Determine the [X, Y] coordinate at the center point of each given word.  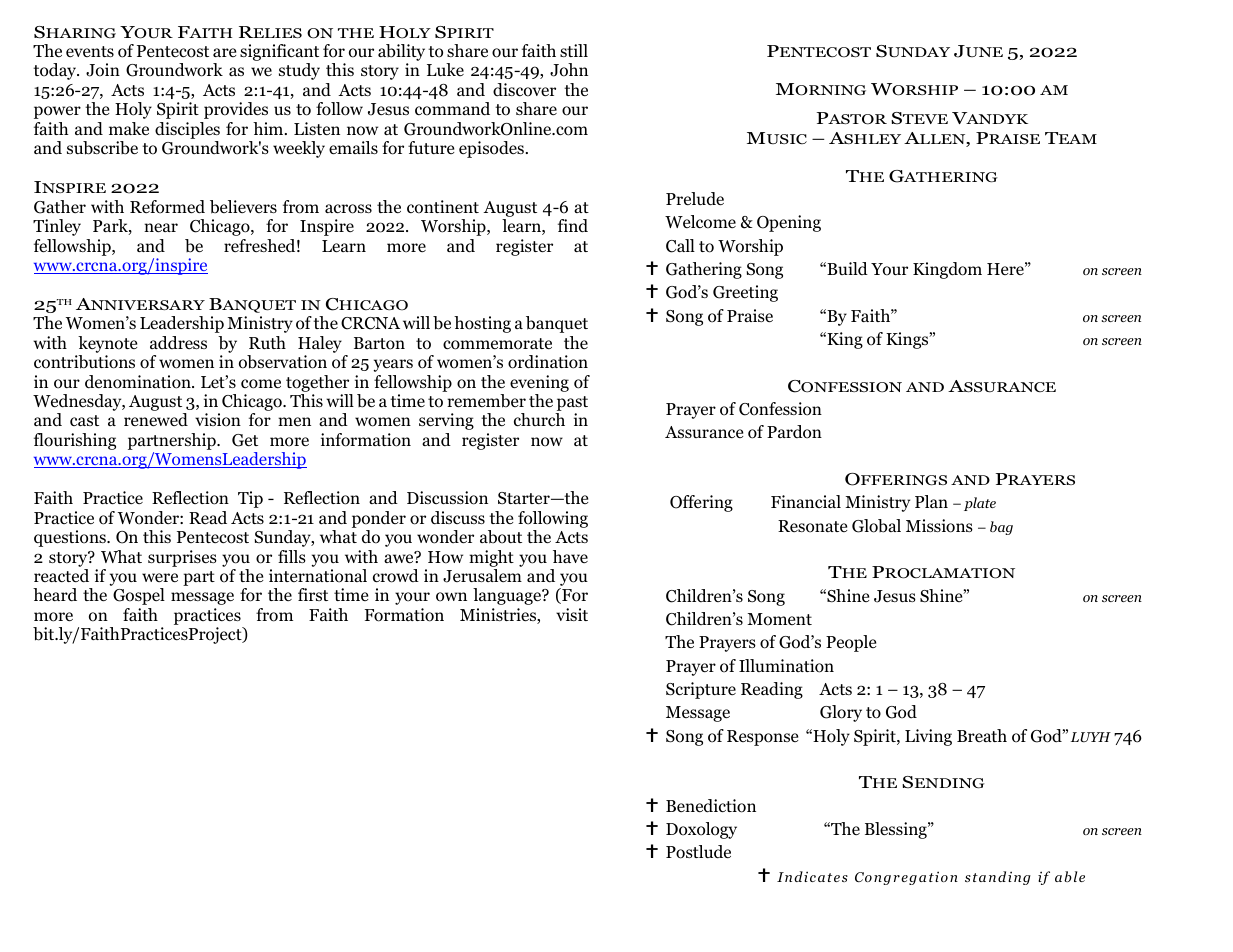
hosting [482, 324]
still [574, 50]
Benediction [711, 806]
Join [103, 70]
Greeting [745, 293]
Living [928, 737]
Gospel [139, 596]
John [569, 70]
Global [876, 526]
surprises [182, 558]
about [501, 537]
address [178, 342]
